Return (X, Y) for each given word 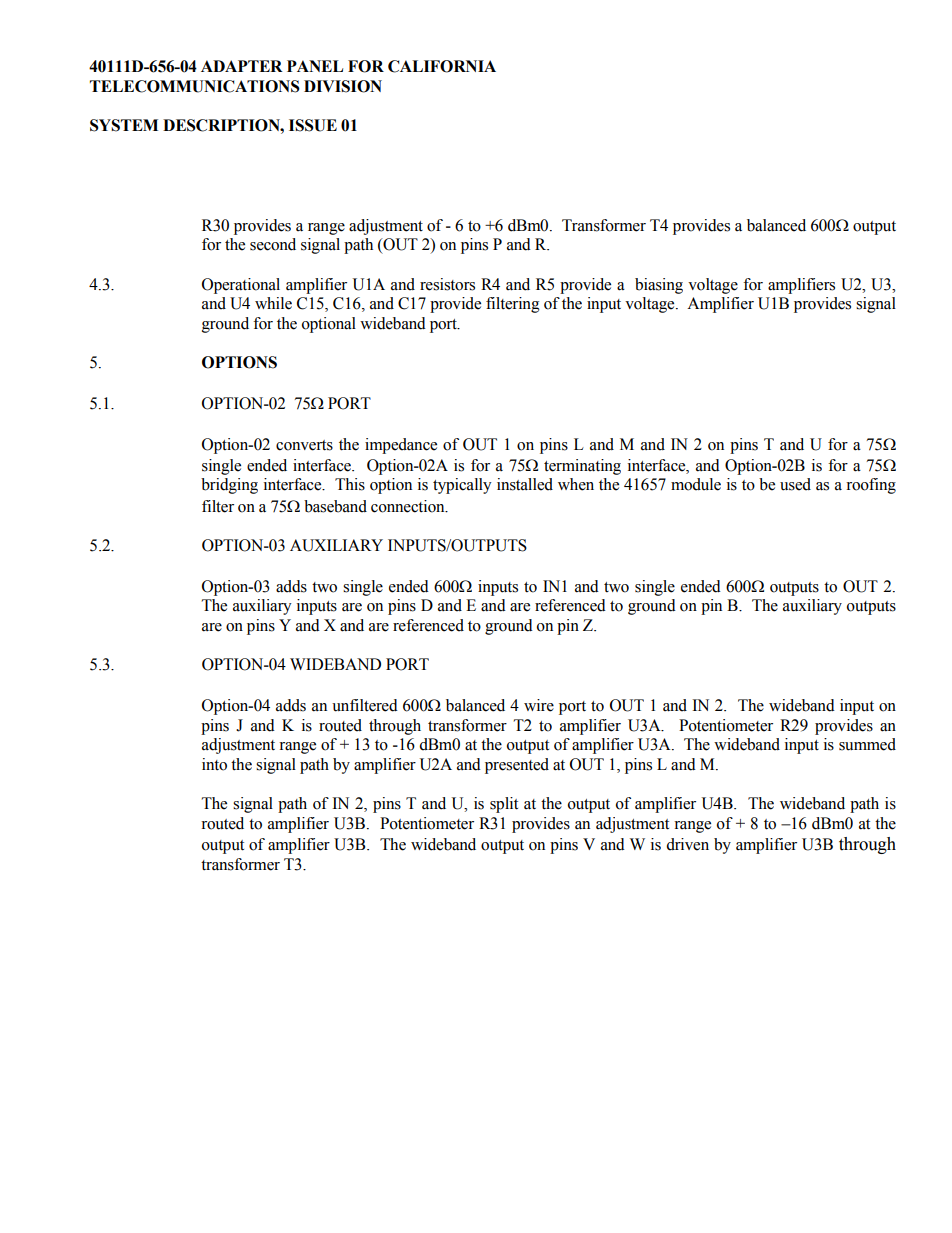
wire (539, 705)
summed (867, 744)
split (504, 805)
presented (517, 766)
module (696, 484)
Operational (241, 286)
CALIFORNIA (442, 66)
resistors (447, 284)
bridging (229, 486)
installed (525, 484)
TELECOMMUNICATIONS (195, 86)
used (795, 484)
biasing (659, 286)
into (214, 764)
